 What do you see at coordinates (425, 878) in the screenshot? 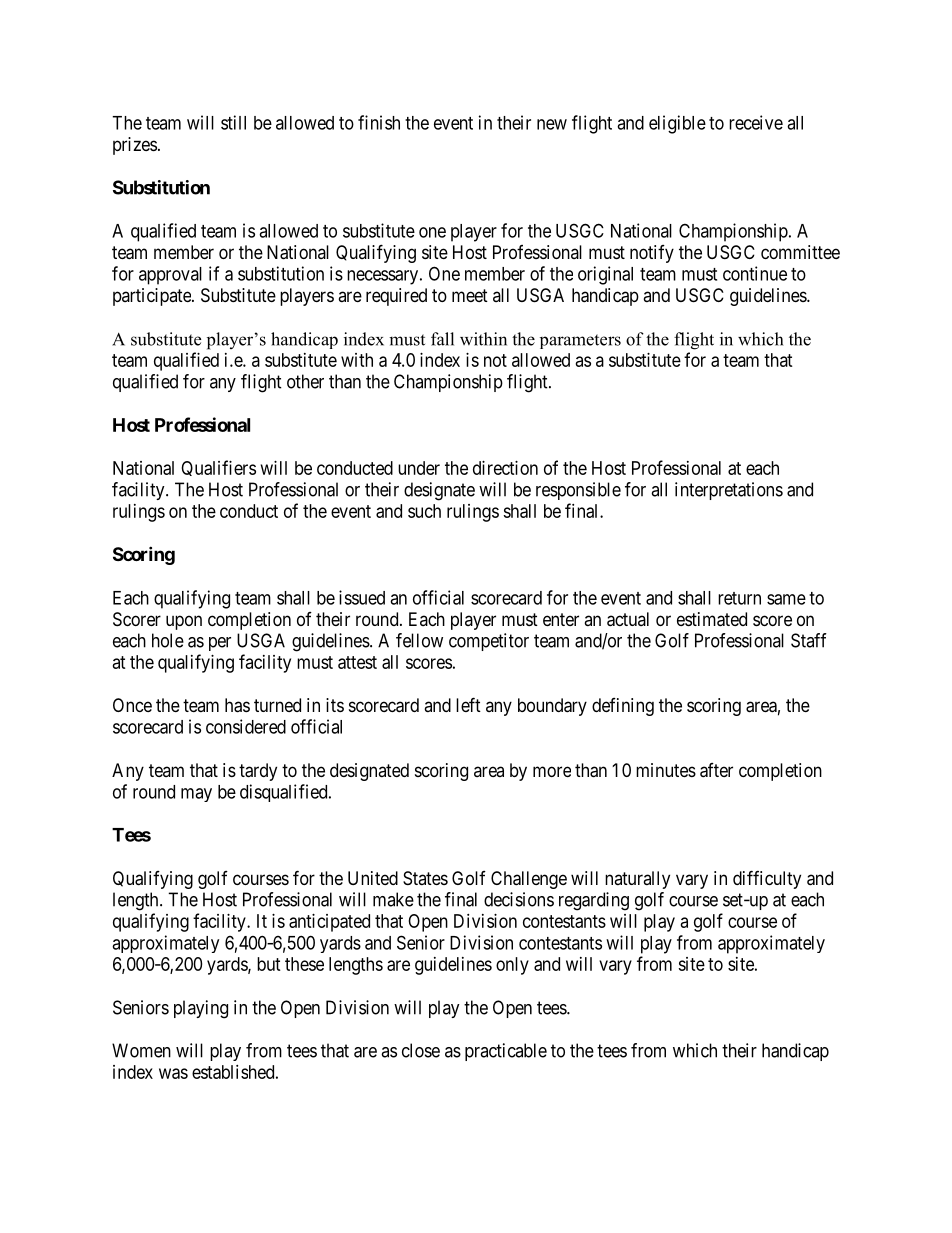
I see `States` at bounding box center [425, 878].
